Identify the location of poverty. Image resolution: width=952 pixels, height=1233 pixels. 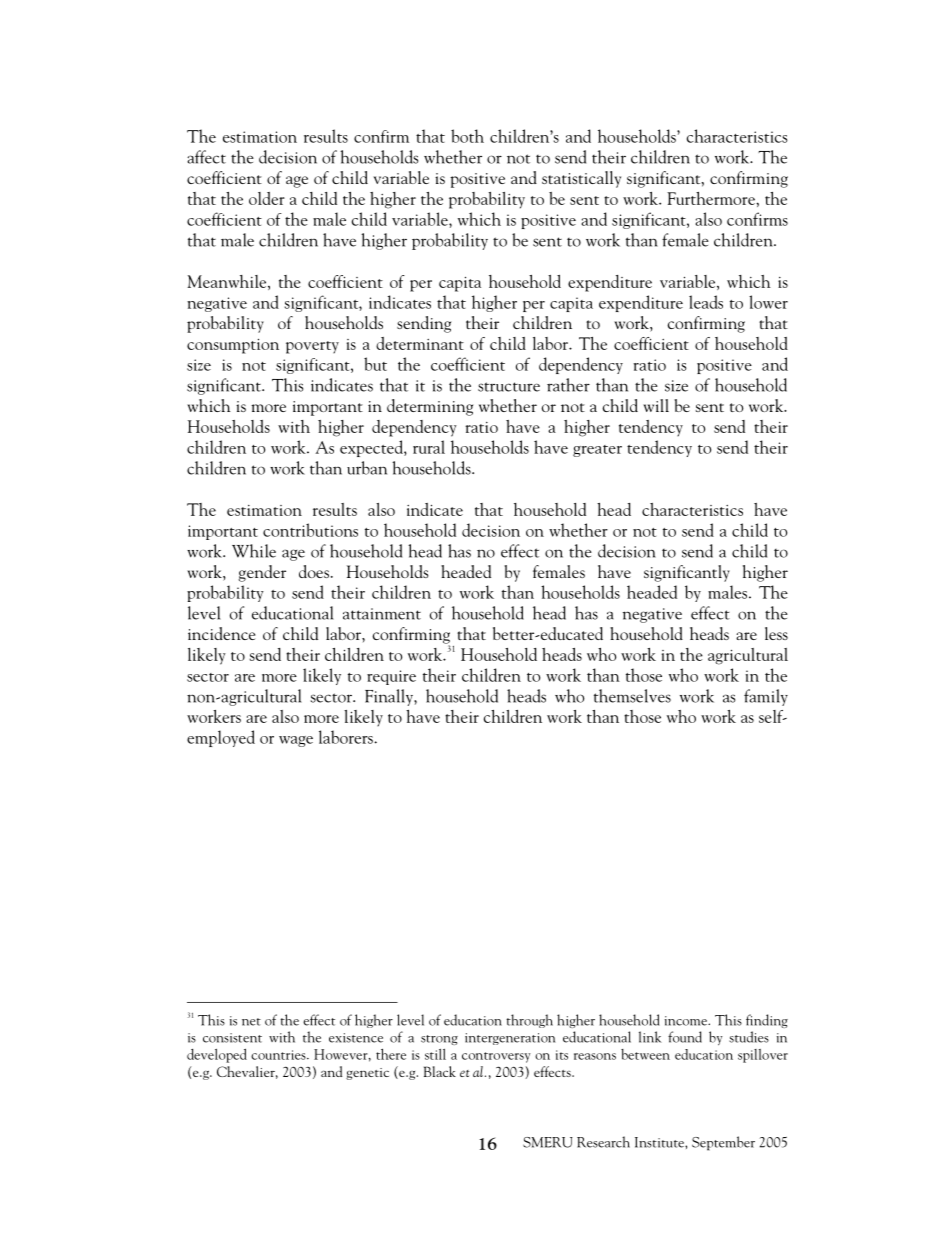
(312, 347).
